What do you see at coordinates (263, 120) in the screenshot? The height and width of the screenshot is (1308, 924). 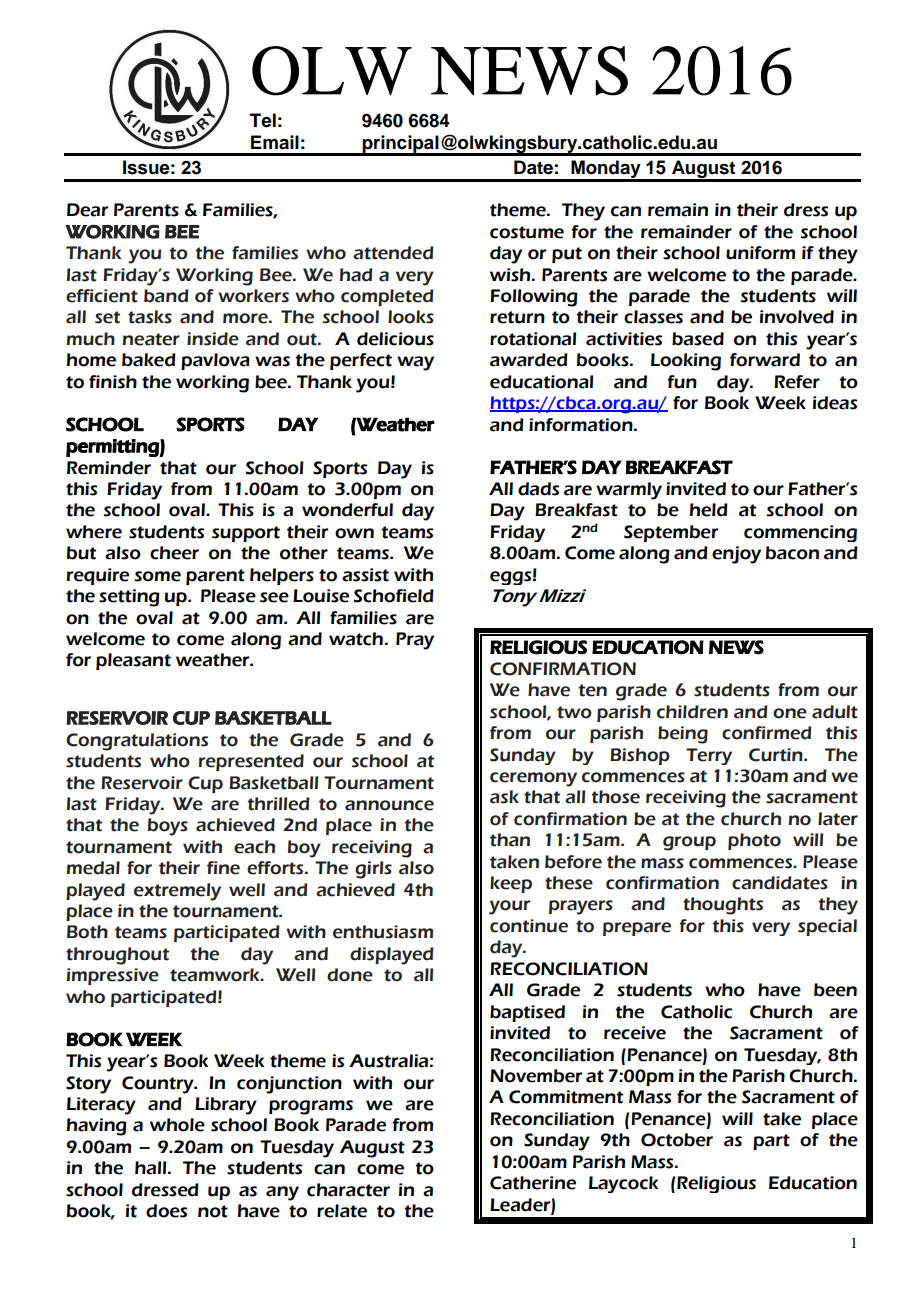 I see `Tel` at bounding box center [263, 120].
